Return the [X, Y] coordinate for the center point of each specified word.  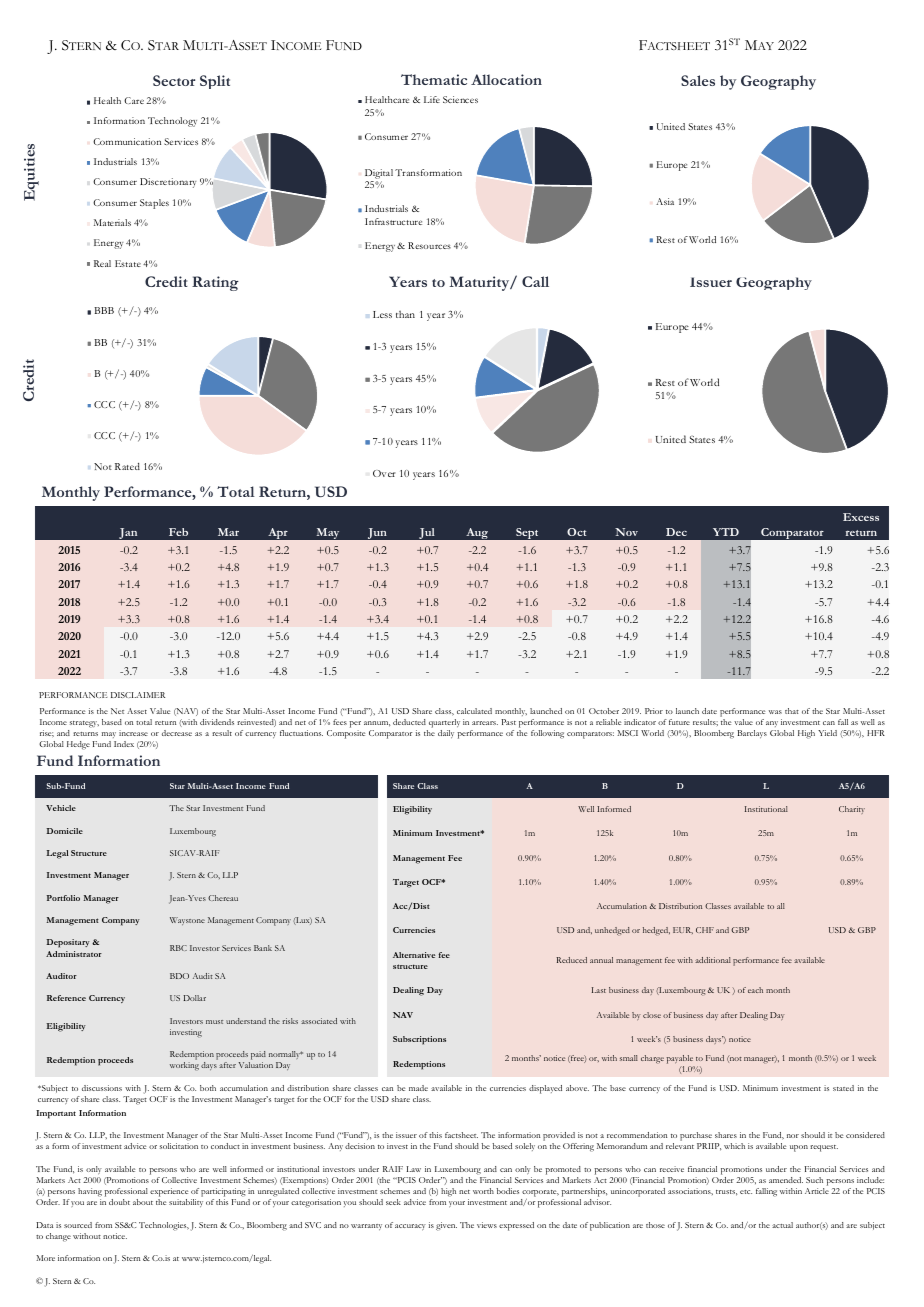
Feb [178, 532]
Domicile [64, 831]
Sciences [460, 99]
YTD [726, 532]
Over [384, 473]
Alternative [414, 955]
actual [782, 1225]
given [446, 1226]
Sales [698, 80]
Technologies [164, 1226]
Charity [852, 810]
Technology [172, 122]
